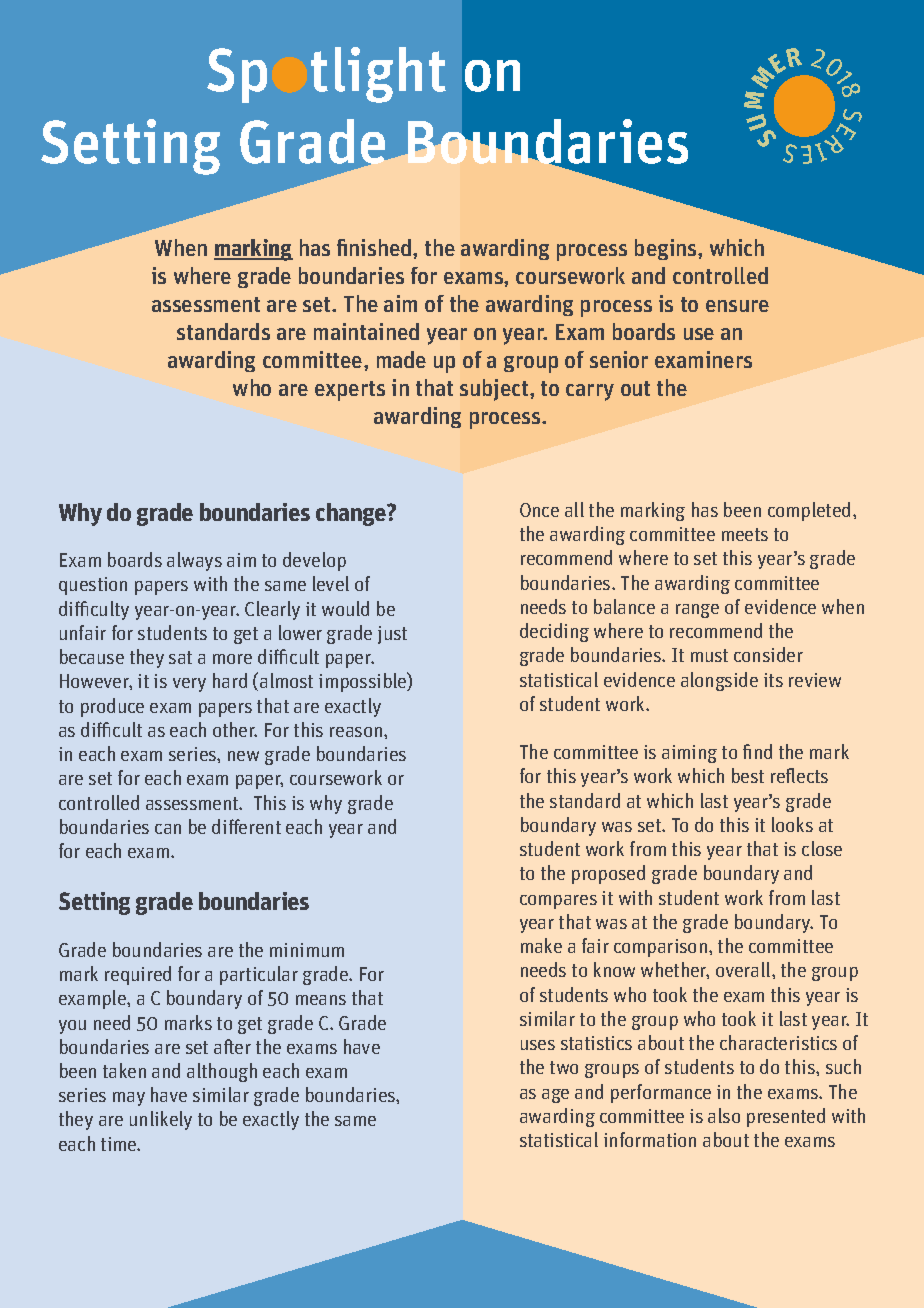 This image has width=924, height=1308. Describe the element at coordinates (138, 975) in the image. I see `required` at that location.
